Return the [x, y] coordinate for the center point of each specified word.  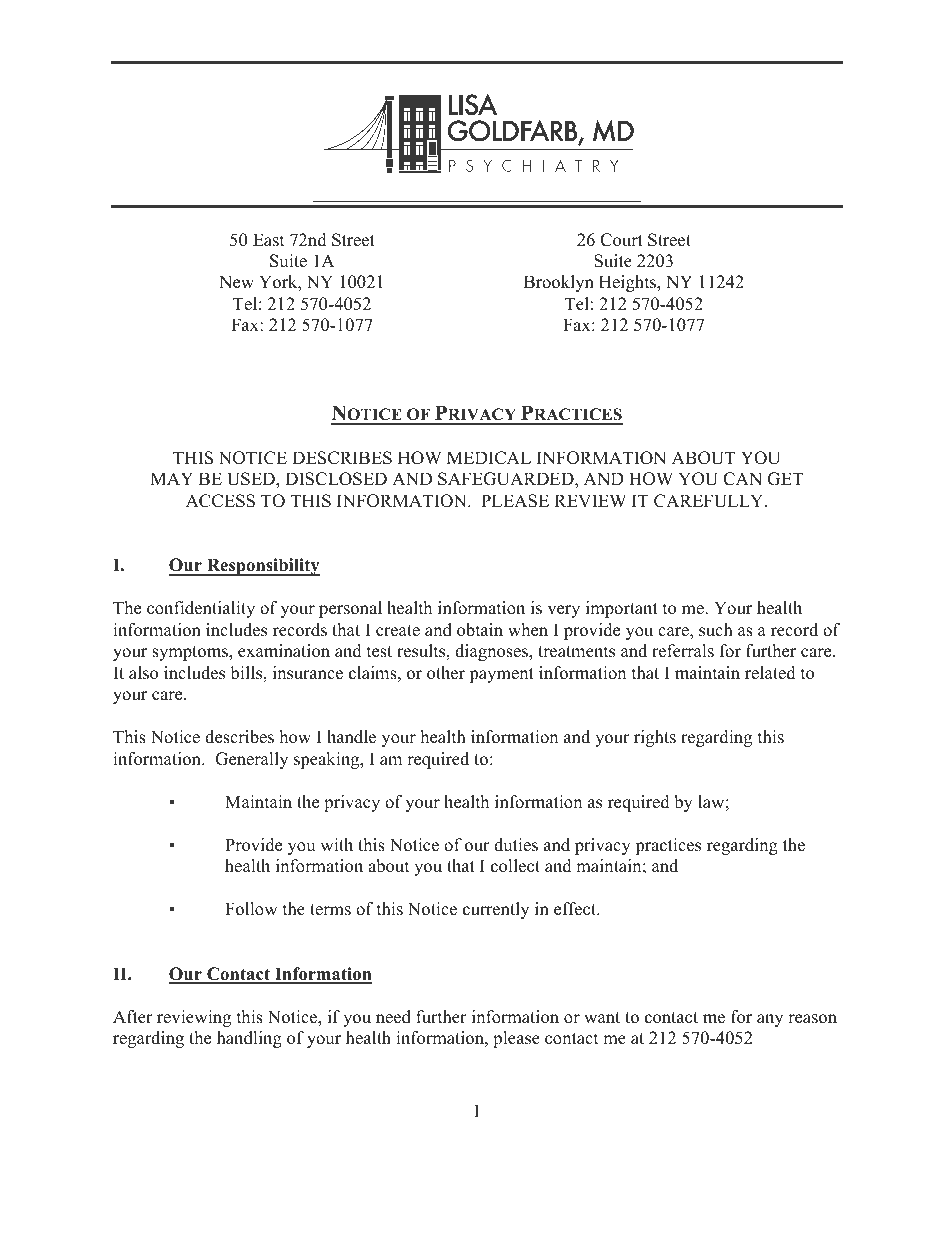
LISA [473, 105]
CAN [742, 479]
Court [621, 240]
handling [249, 1039]
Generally [251, 760]
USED [252, 480]
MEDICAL [489, 458]
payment [501, 675]
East [269, 240]
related [770, 673]
